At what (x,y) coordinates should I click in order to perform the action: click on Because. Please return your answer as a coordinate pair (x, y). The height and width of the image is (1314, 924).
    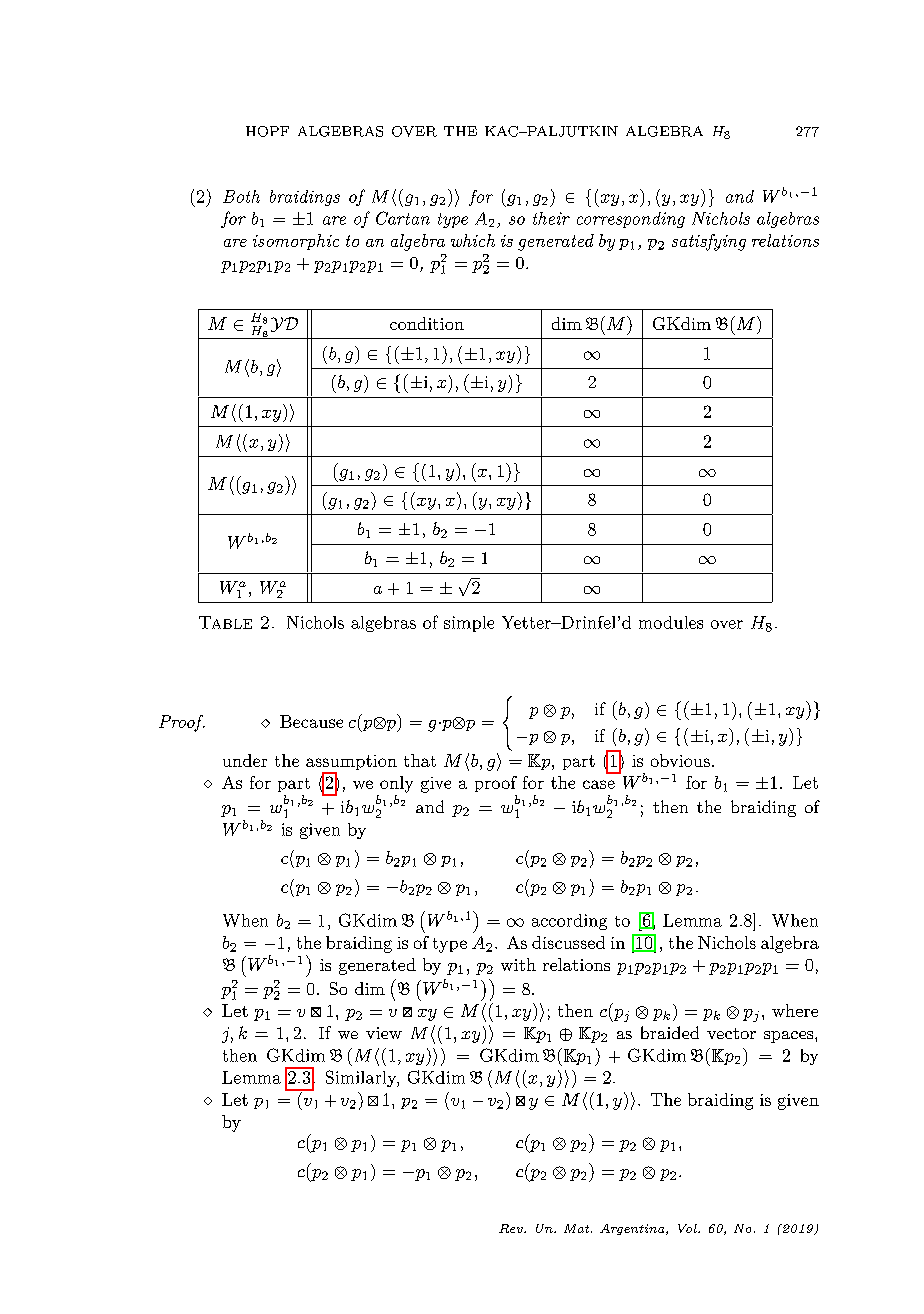
    Looking at the image, I should click on (311, 721).
